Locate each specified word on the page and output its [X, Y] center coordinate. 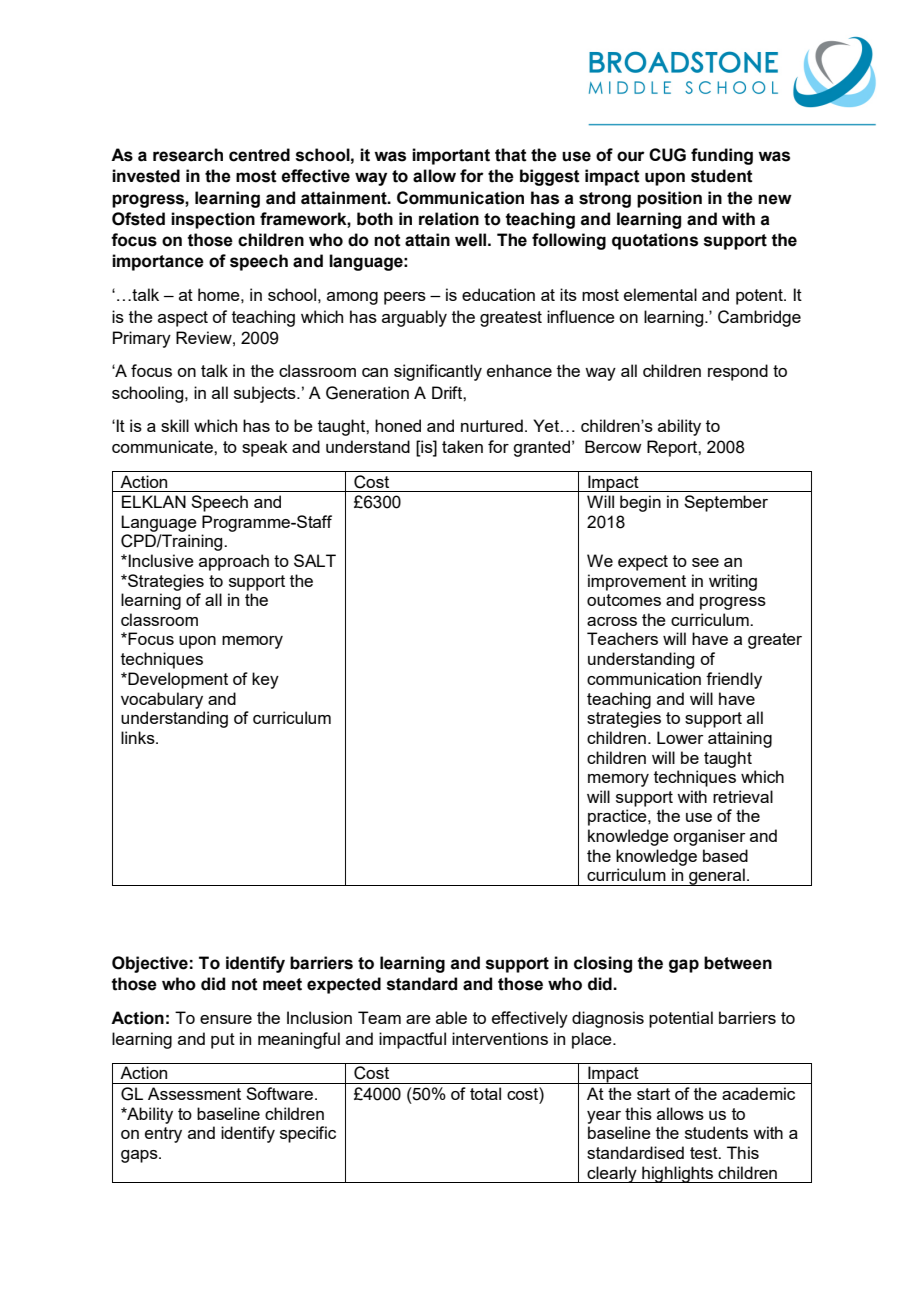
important [451, 156]
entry [163, 1135]
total [485, 1093]
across [612, 621]
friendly [734, 680]
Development [177, 680]
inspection [213, 220]
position [669, 199]
